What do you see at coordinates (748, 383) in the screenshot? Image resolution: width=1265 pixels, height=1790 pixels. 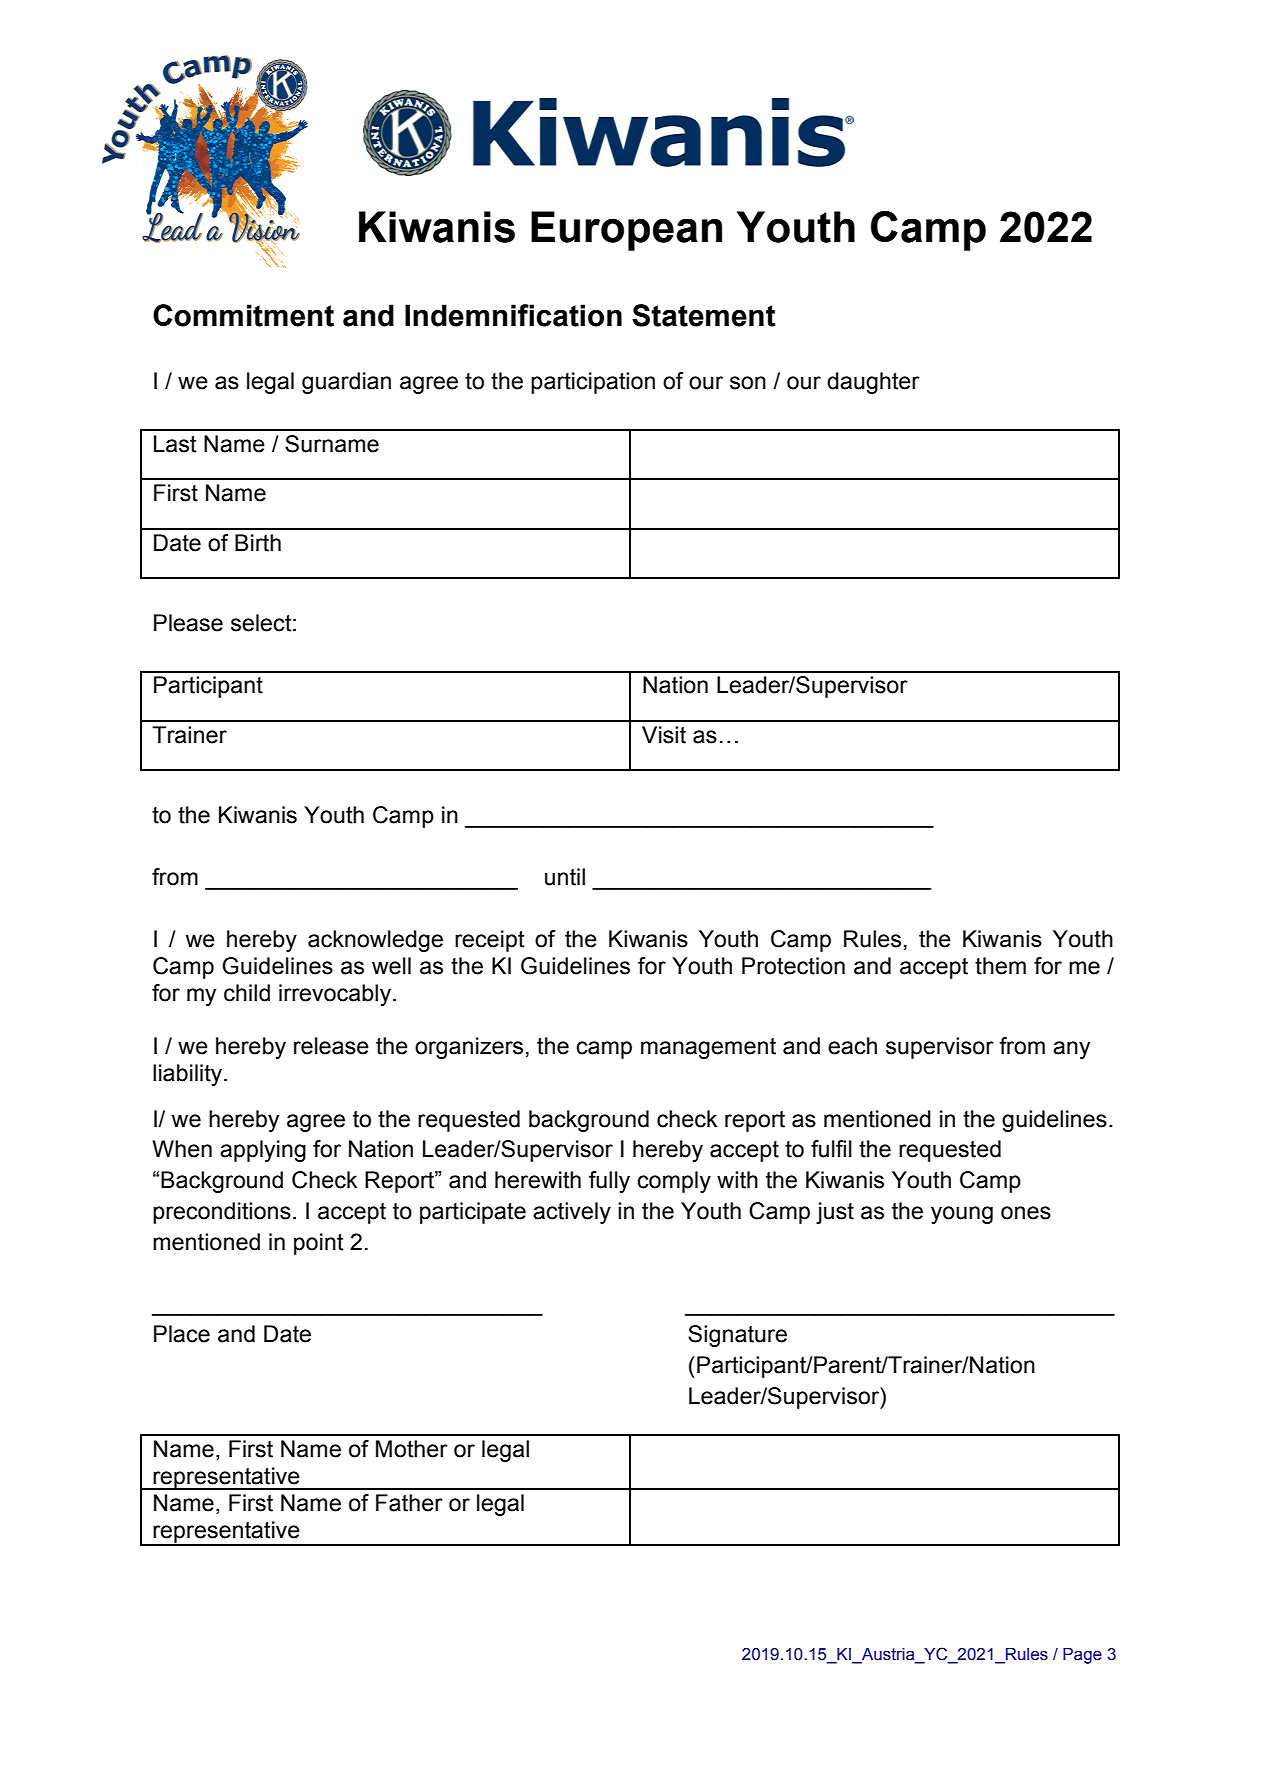 I see `son` at bounding box center [748, 383].
